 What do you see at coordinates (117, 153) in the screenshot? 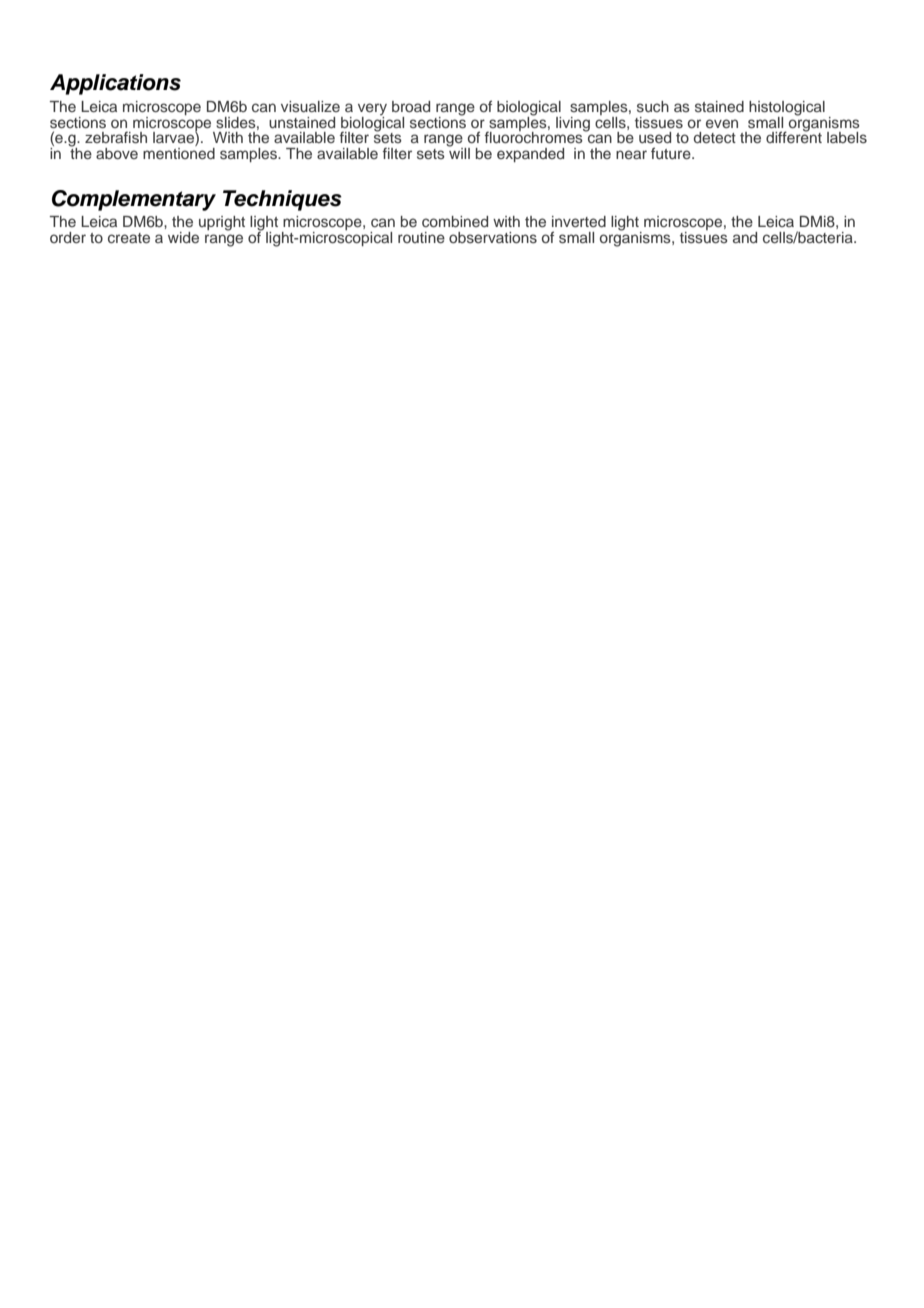
I see `above` at bounding box center [117, 153].
